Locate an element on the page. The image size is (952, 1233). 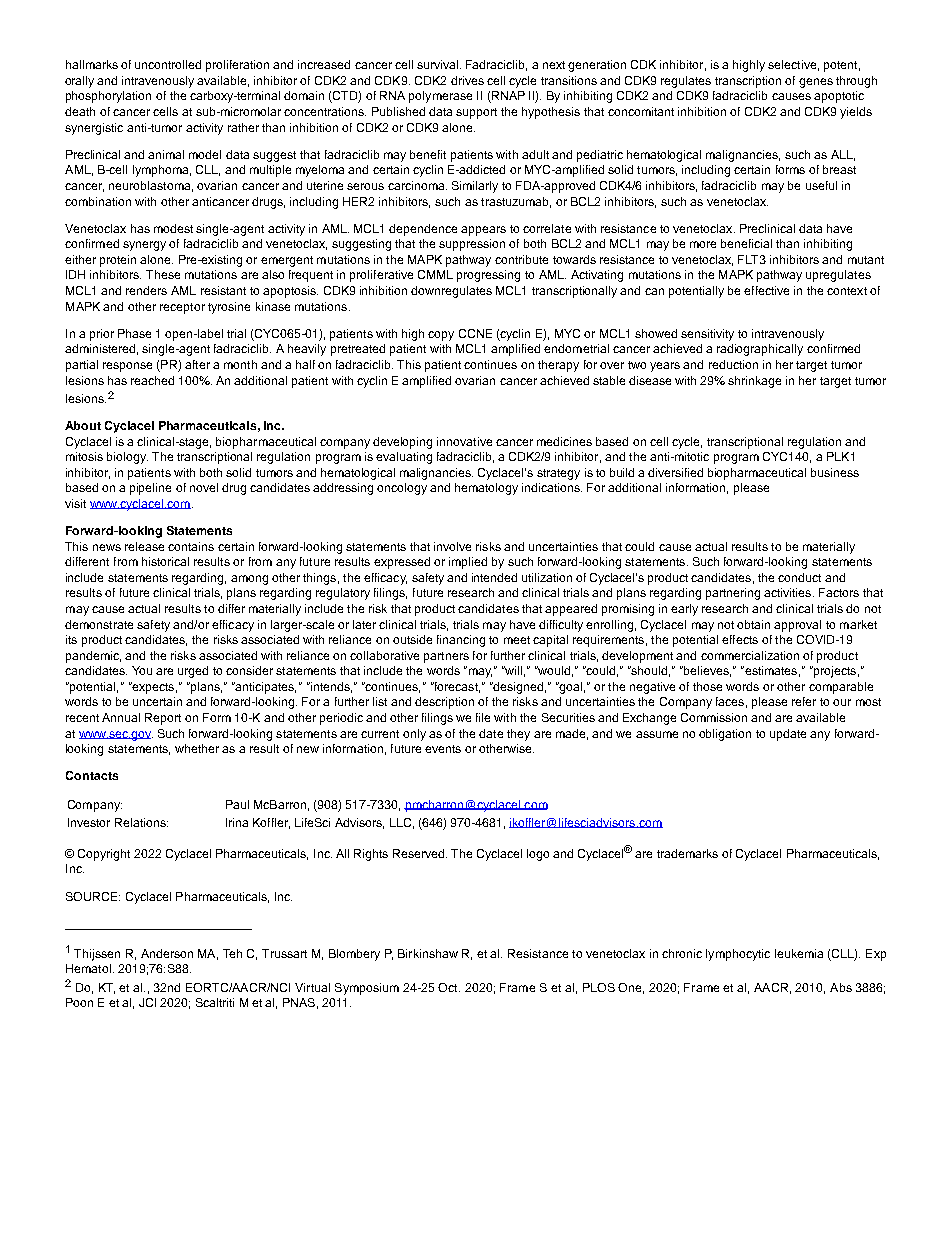
release is located at coordinates (144, 546).
